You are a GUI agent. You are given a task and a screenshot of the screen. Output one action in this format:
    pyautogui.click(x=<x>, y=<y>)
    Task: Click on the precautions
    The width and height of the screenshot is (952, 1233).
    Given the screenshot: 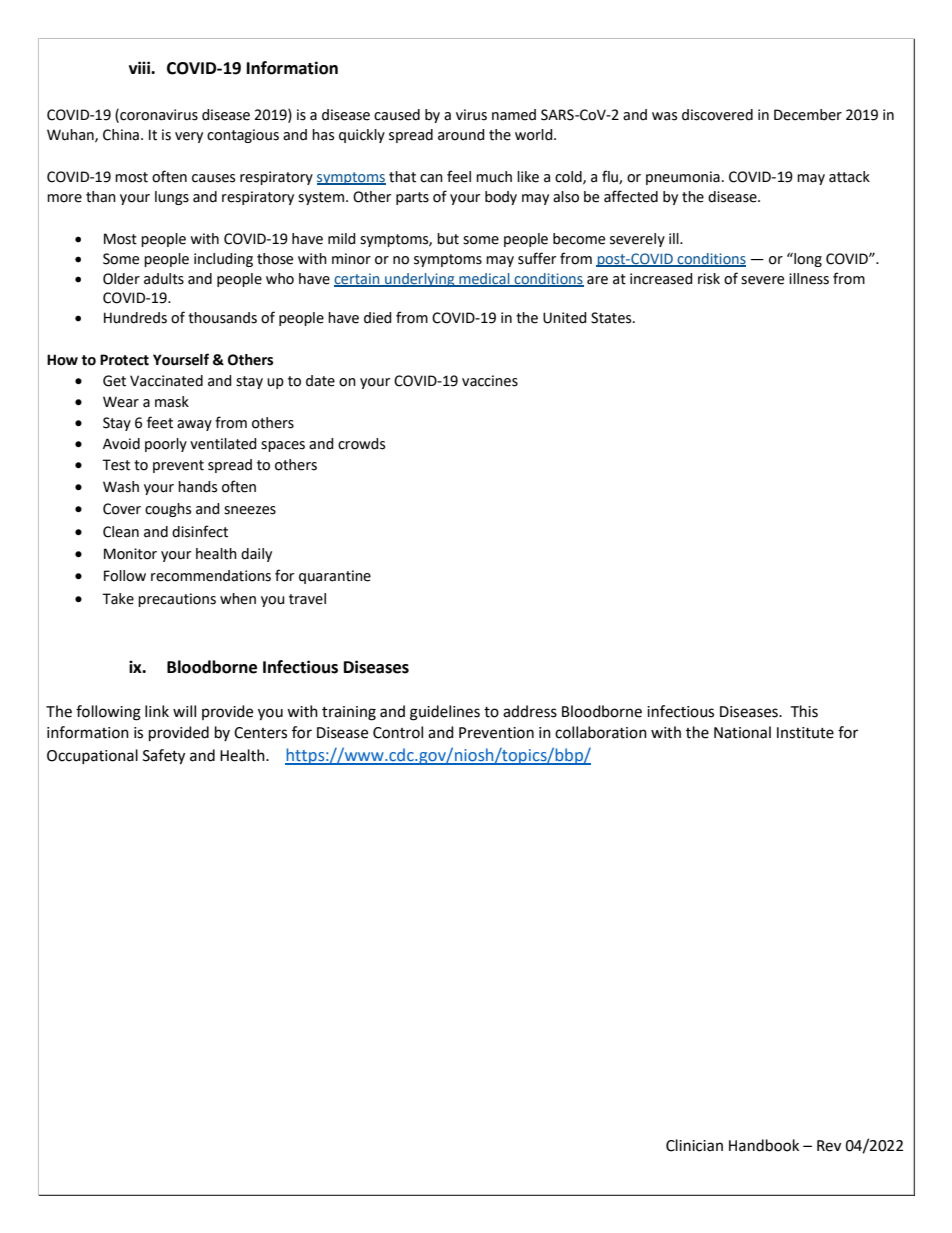 What is the action you would take?
    pyautogui.click(x=177, y=600)
